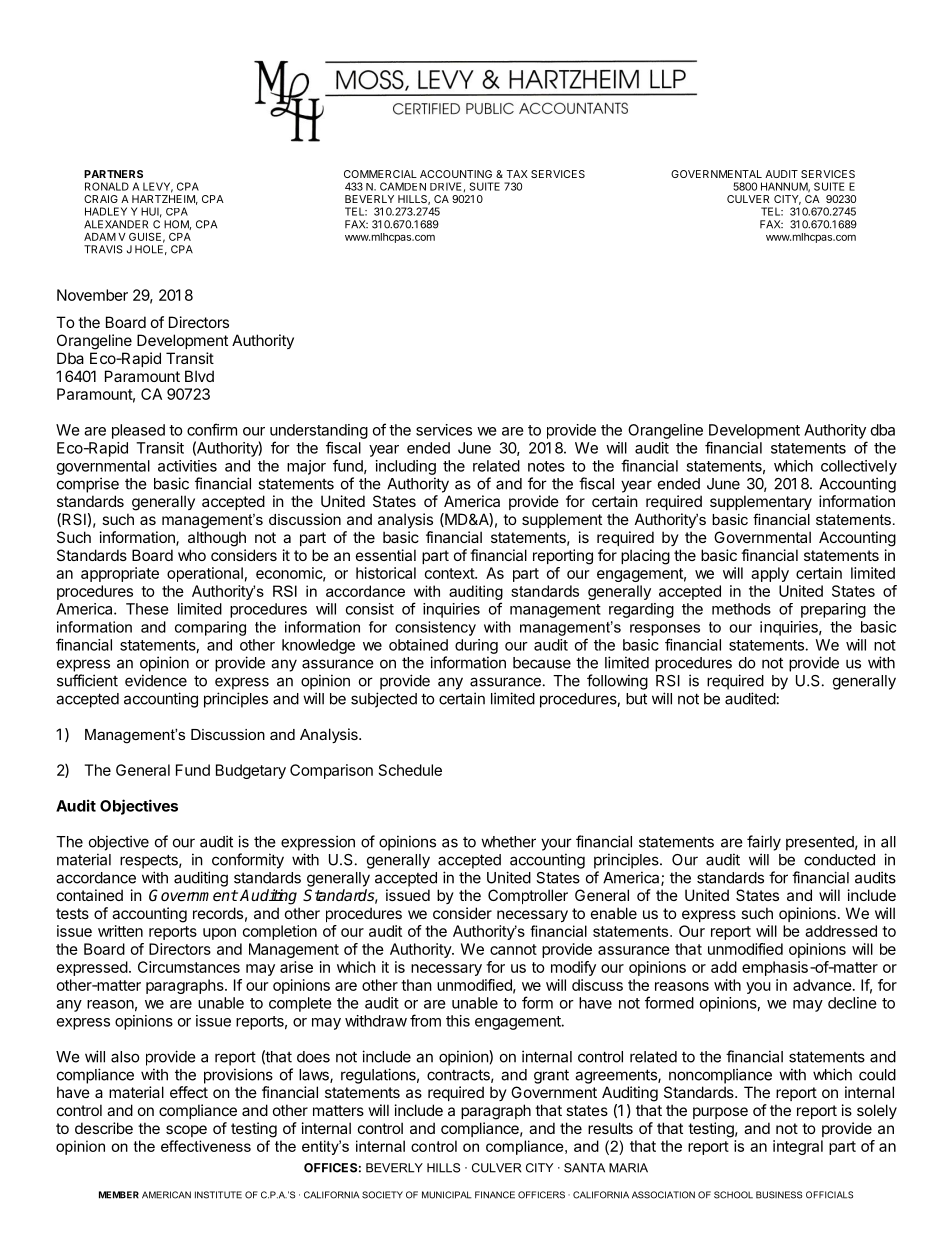  What do you see at coordinates (450, 573) in the screenshot?
I see `context` at bounding box center [450, 573].
